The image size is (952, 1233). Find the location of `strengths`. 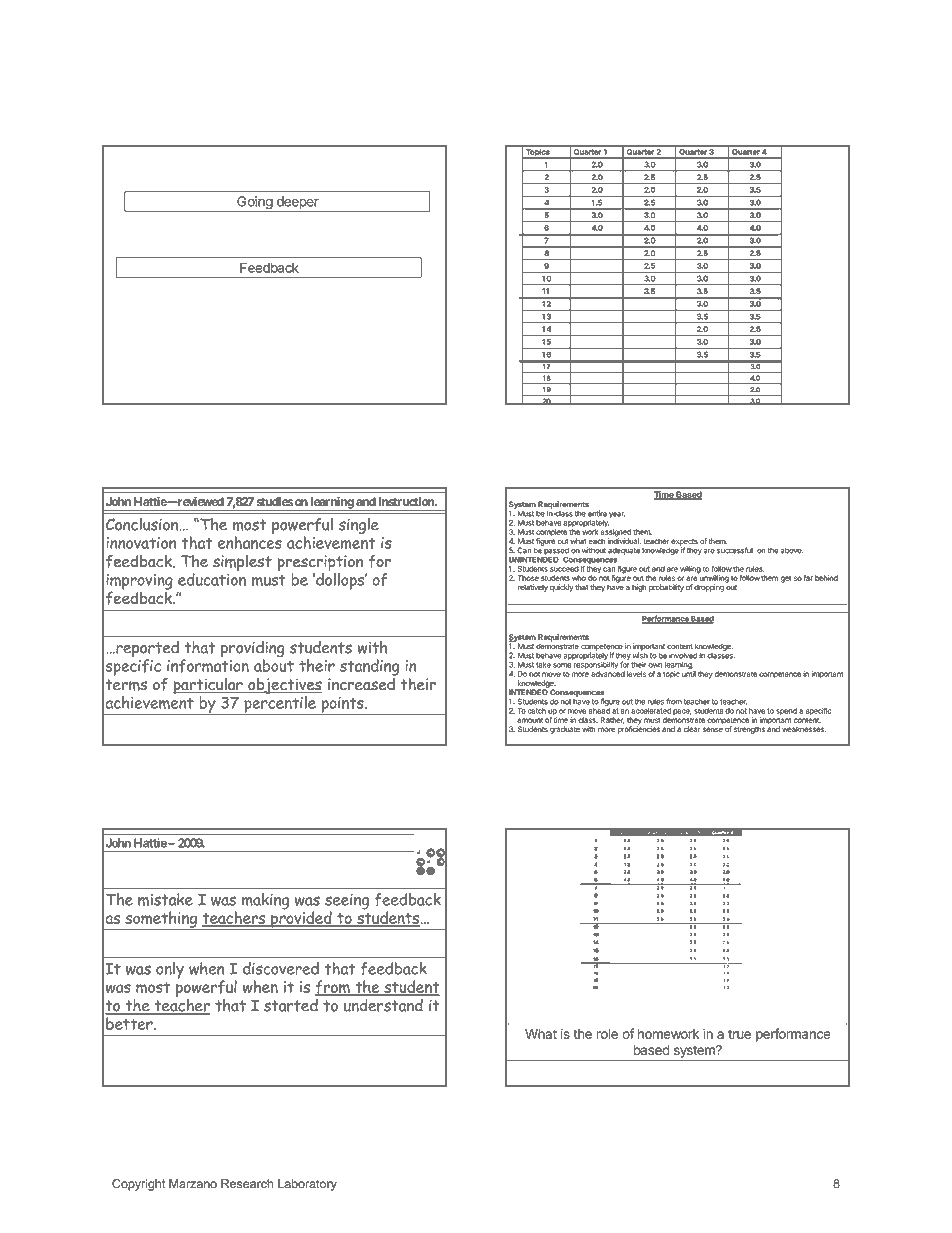

strengths is located at coordinates (749, 730).
